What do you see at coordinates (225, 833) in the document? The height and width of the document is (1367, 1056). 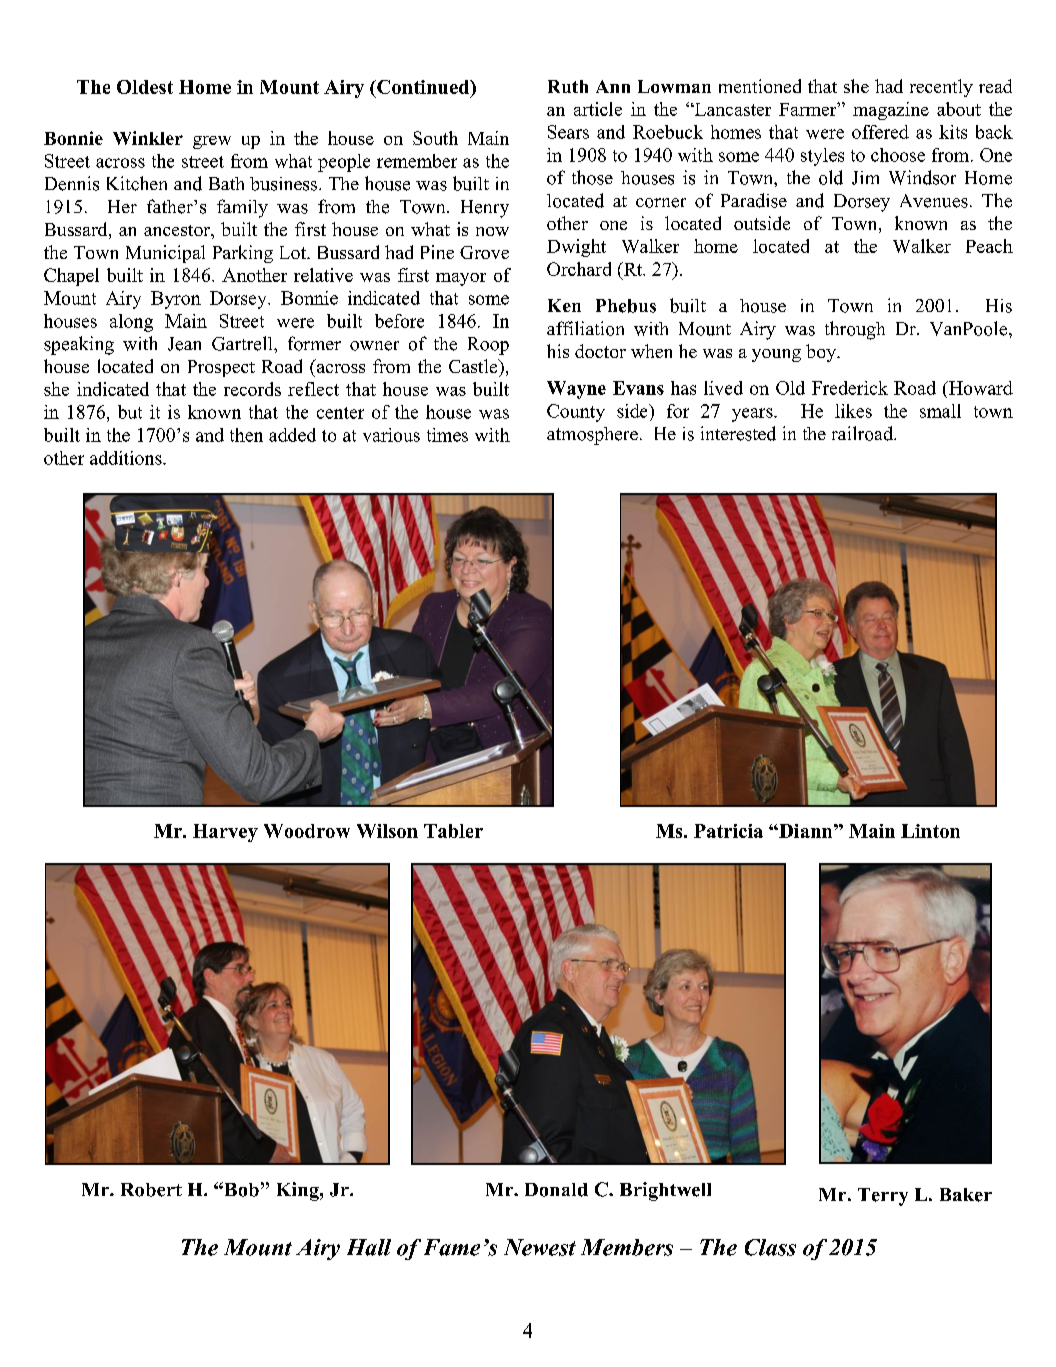 I see `Harvey` at bounding box center [225, 833].
